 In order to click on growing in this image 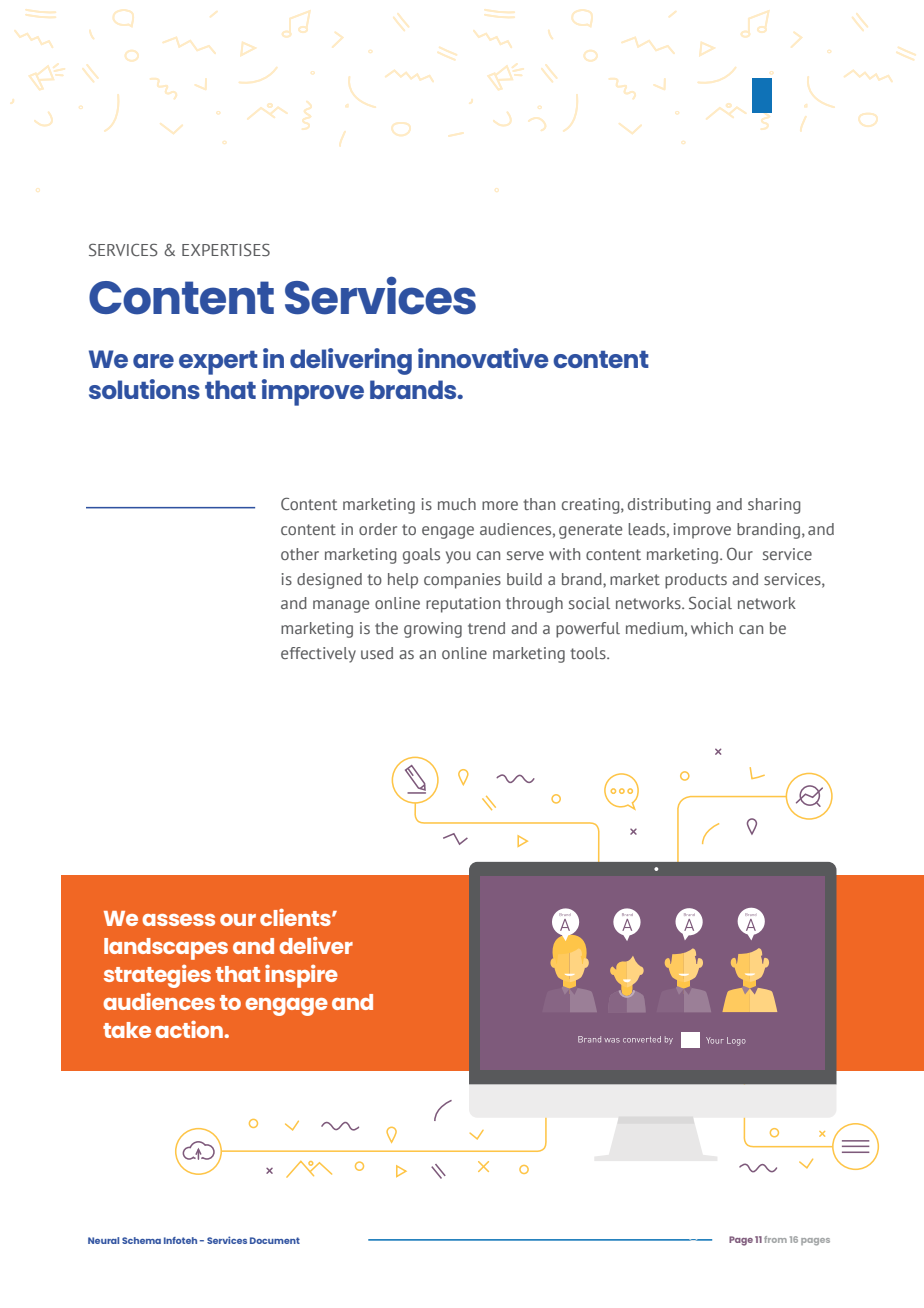, I will do `click(433, 630)`.
